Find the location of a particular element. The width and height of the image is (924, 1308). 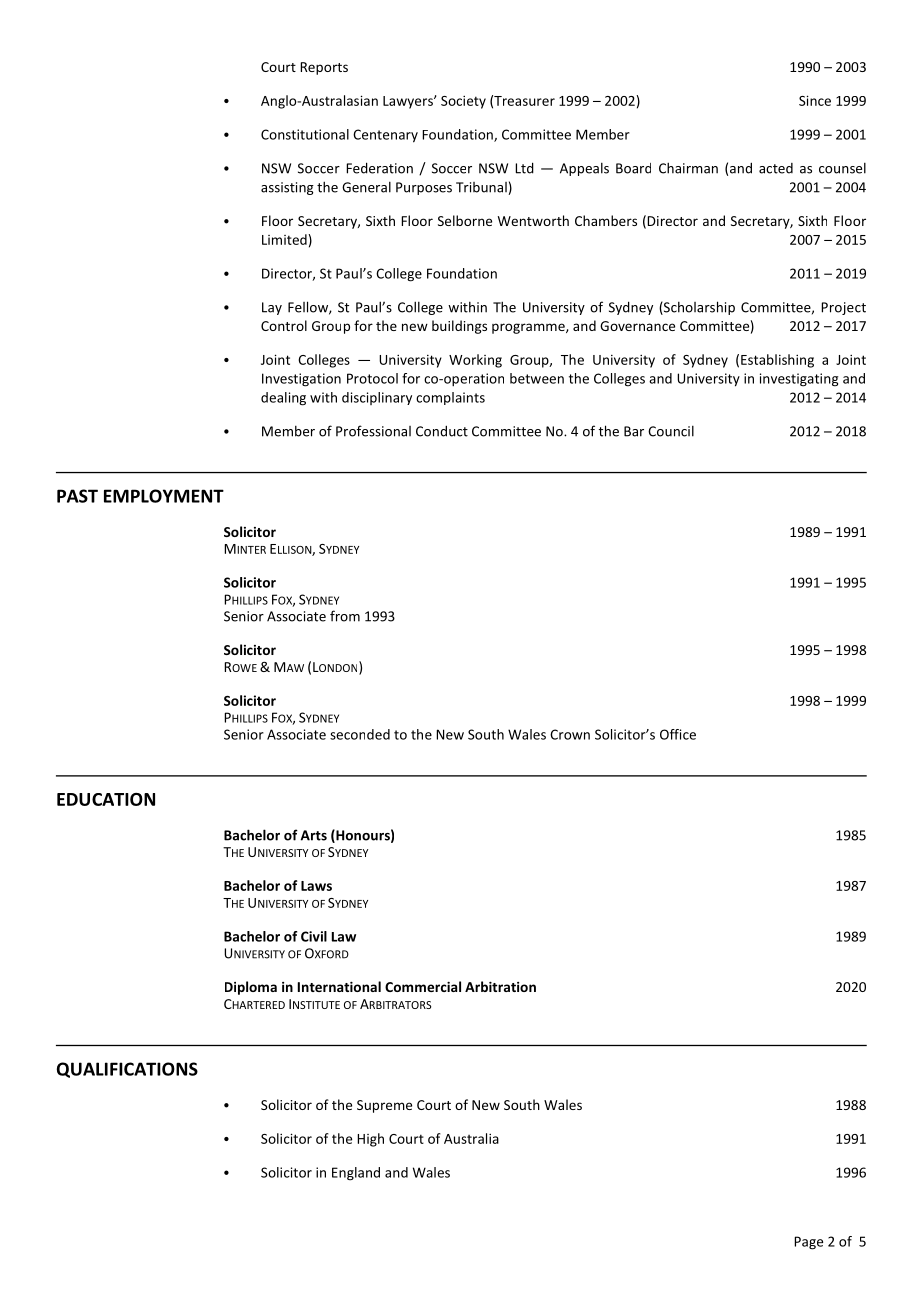

Constitutional is located at coordinates (305, 134).
